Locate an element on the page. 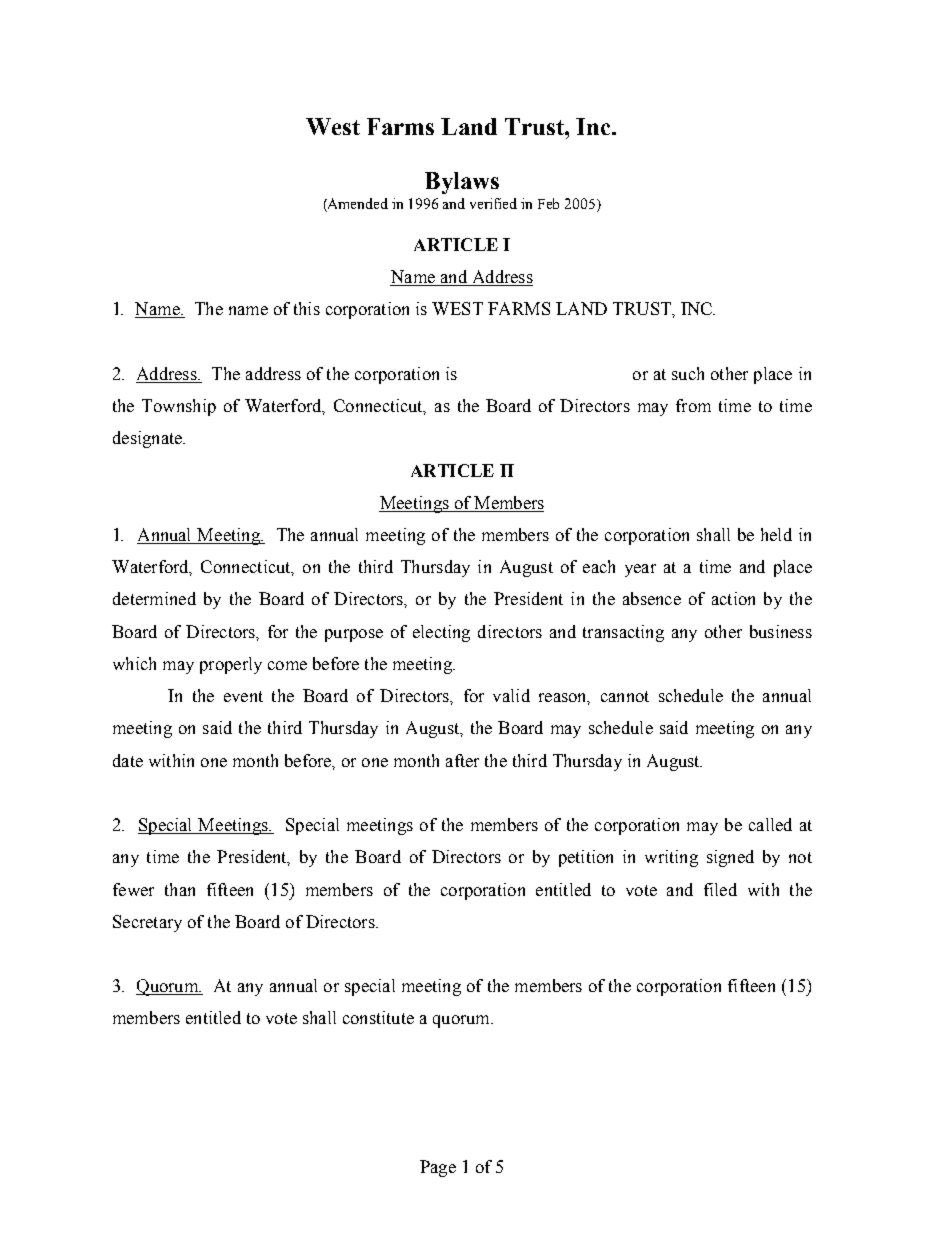 Image resolution: width=952 pixels, height=1233 pixels. Bylaws is located at coordinates (462, 183).
